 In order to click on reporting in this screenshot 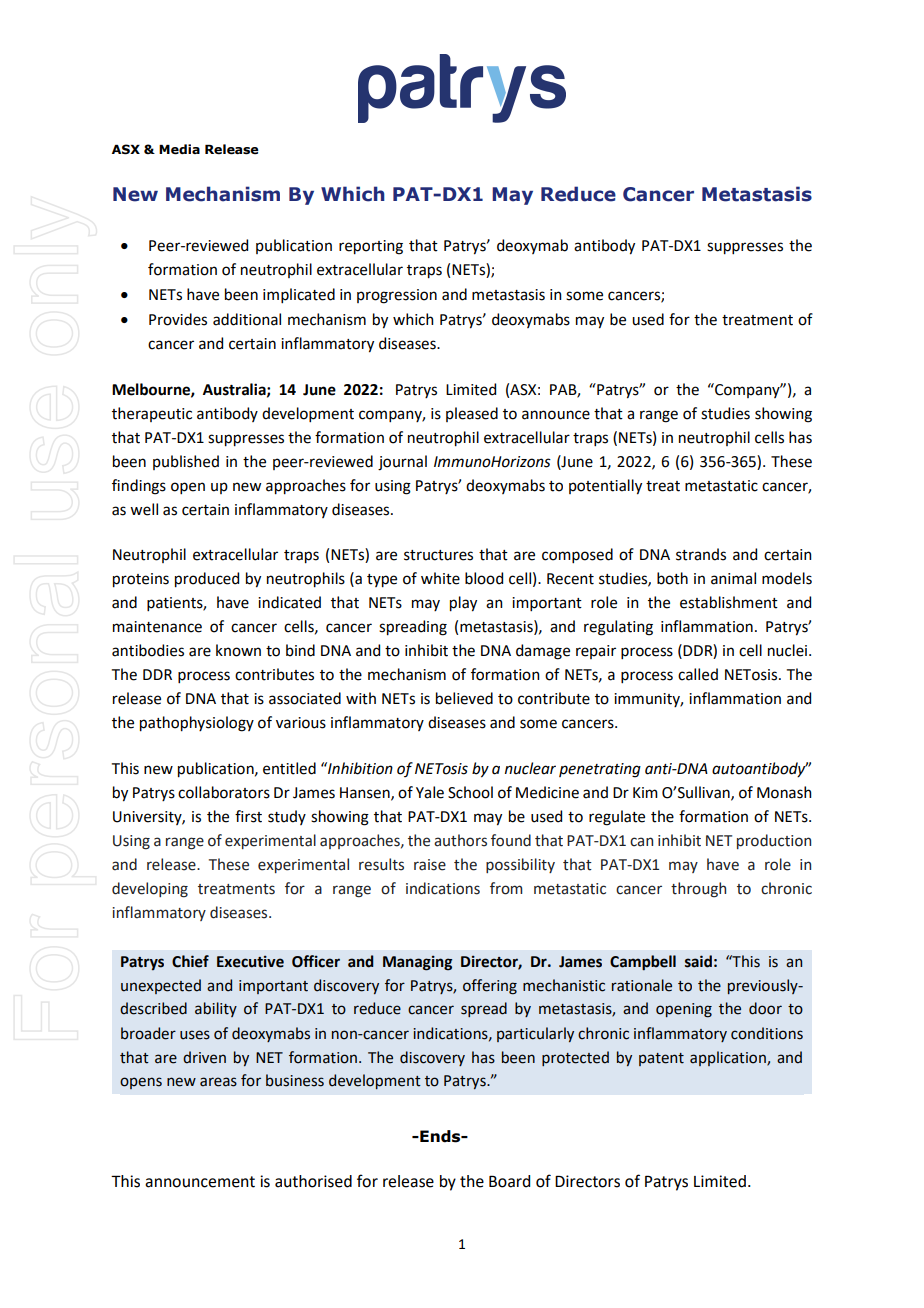, I will do `click(371, 247)`.
